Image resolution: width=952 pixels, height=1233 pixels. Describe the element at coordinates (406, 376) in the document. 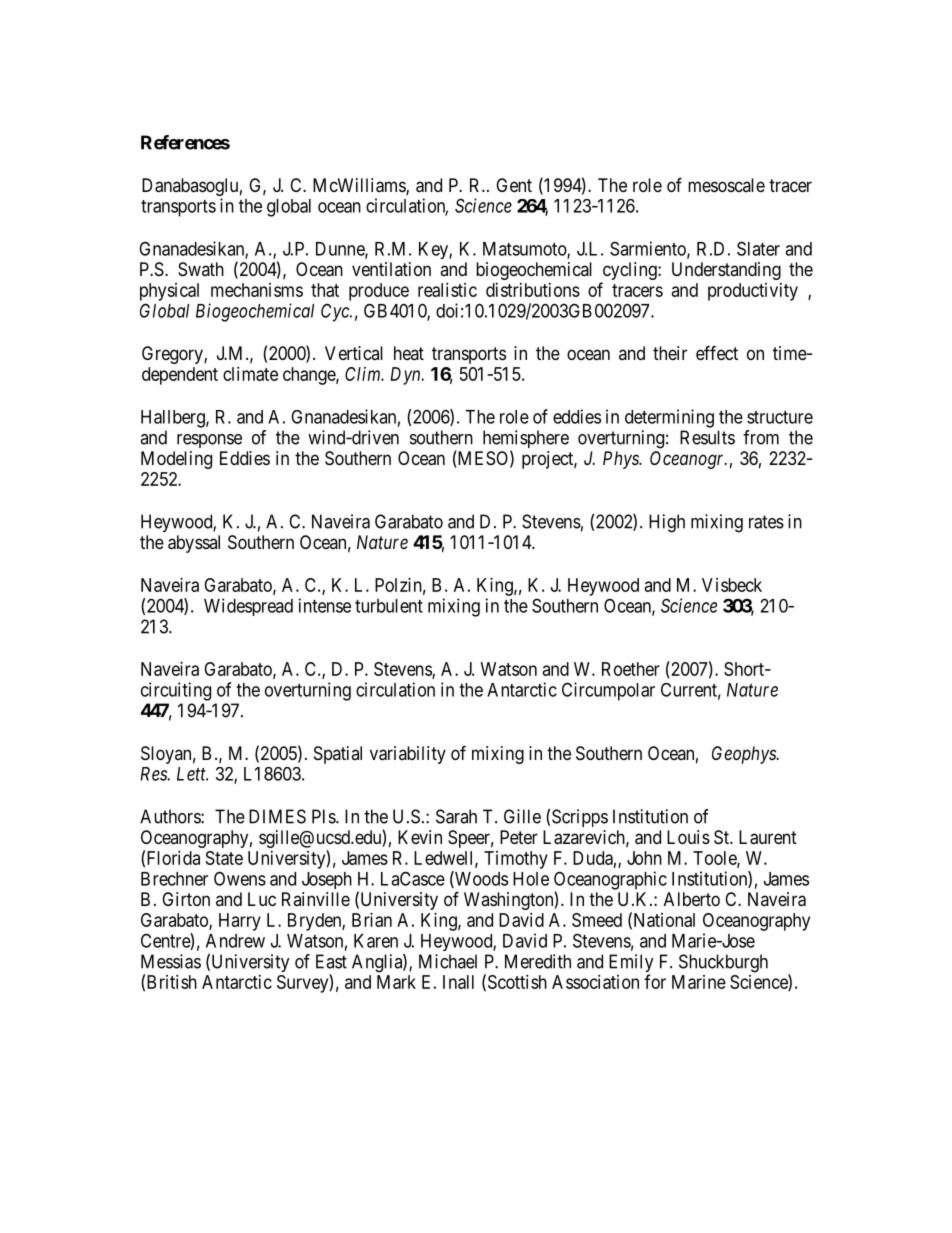

I see `Dyn` at that location.
